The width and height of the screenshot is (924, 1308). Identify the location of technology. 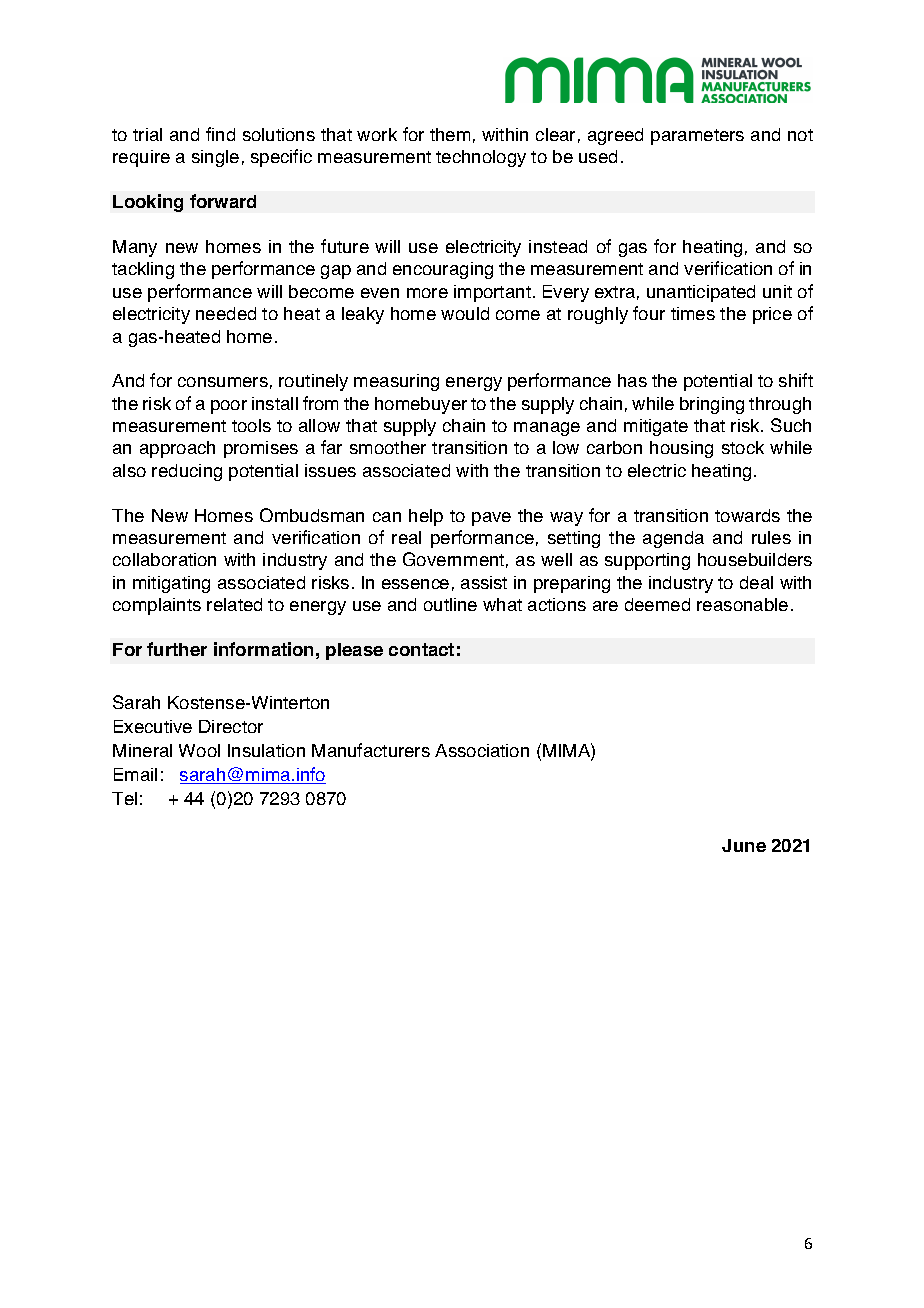
(481, 158).
